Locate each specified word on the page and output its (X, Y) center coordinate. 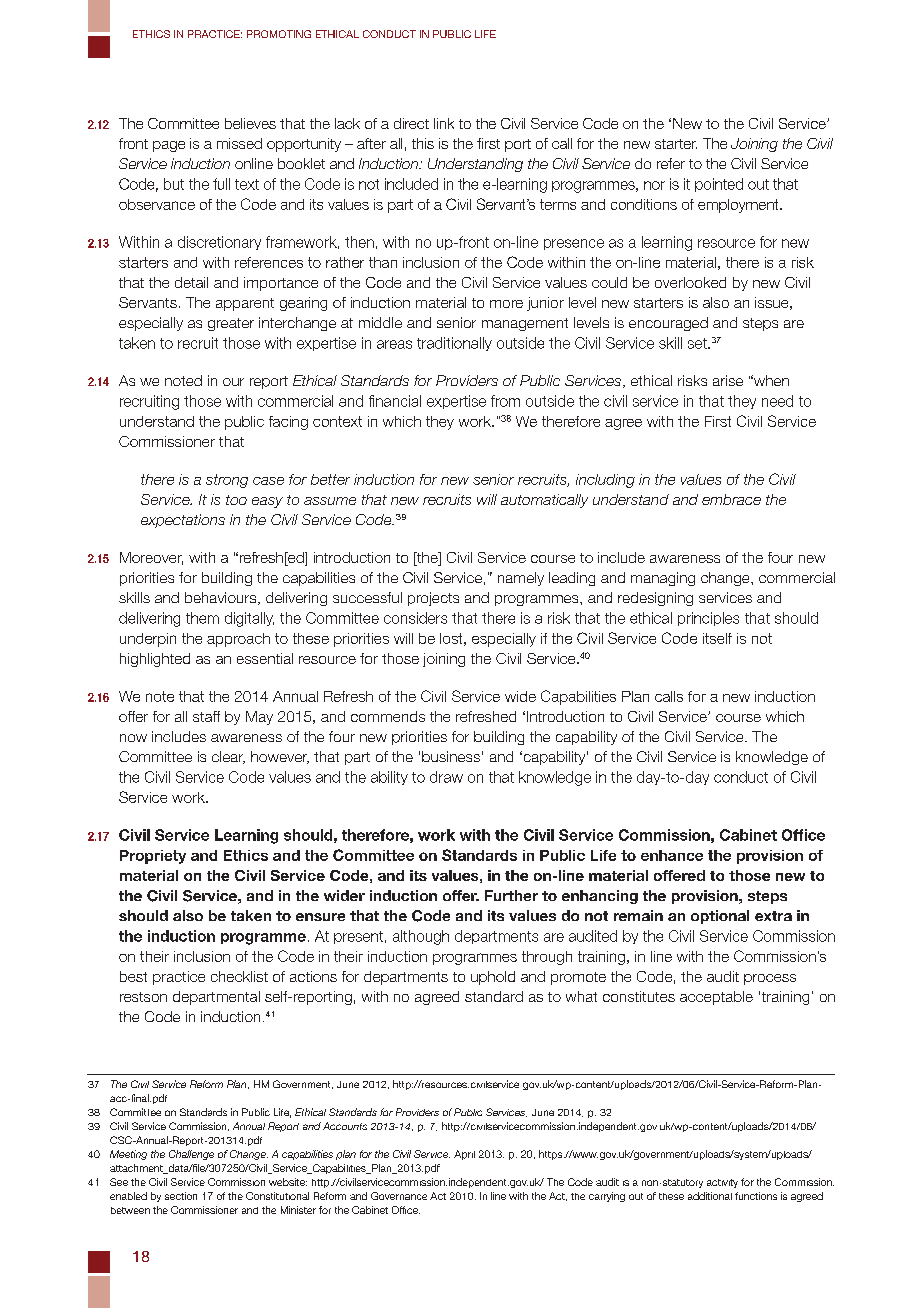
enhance (672, 855)
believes (250, 123)
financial (395, 401)
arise (728, 380)
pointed (719, 185)
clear (228, 757)
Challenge (191, 1155)
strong (227, 481)
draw (446, 777)
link (444, 123)
